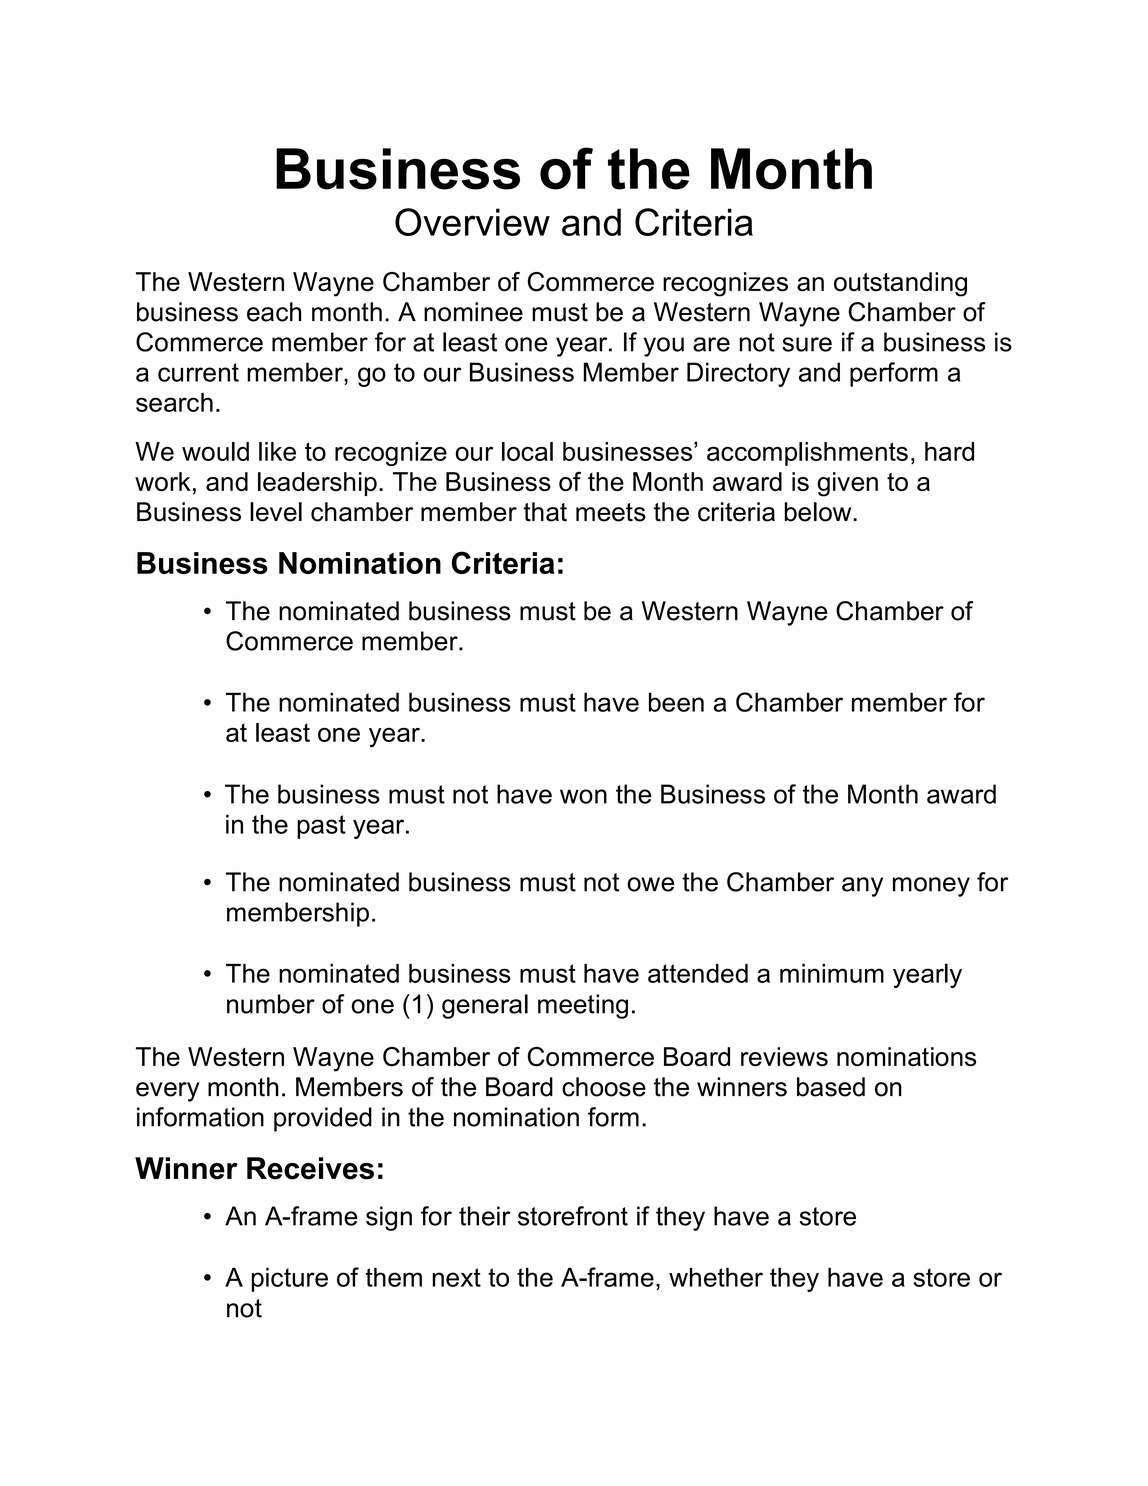  What do you see at coordinates (271, 1004) in the screenshot?
I see `number` at bounding box center [271, 1004].
